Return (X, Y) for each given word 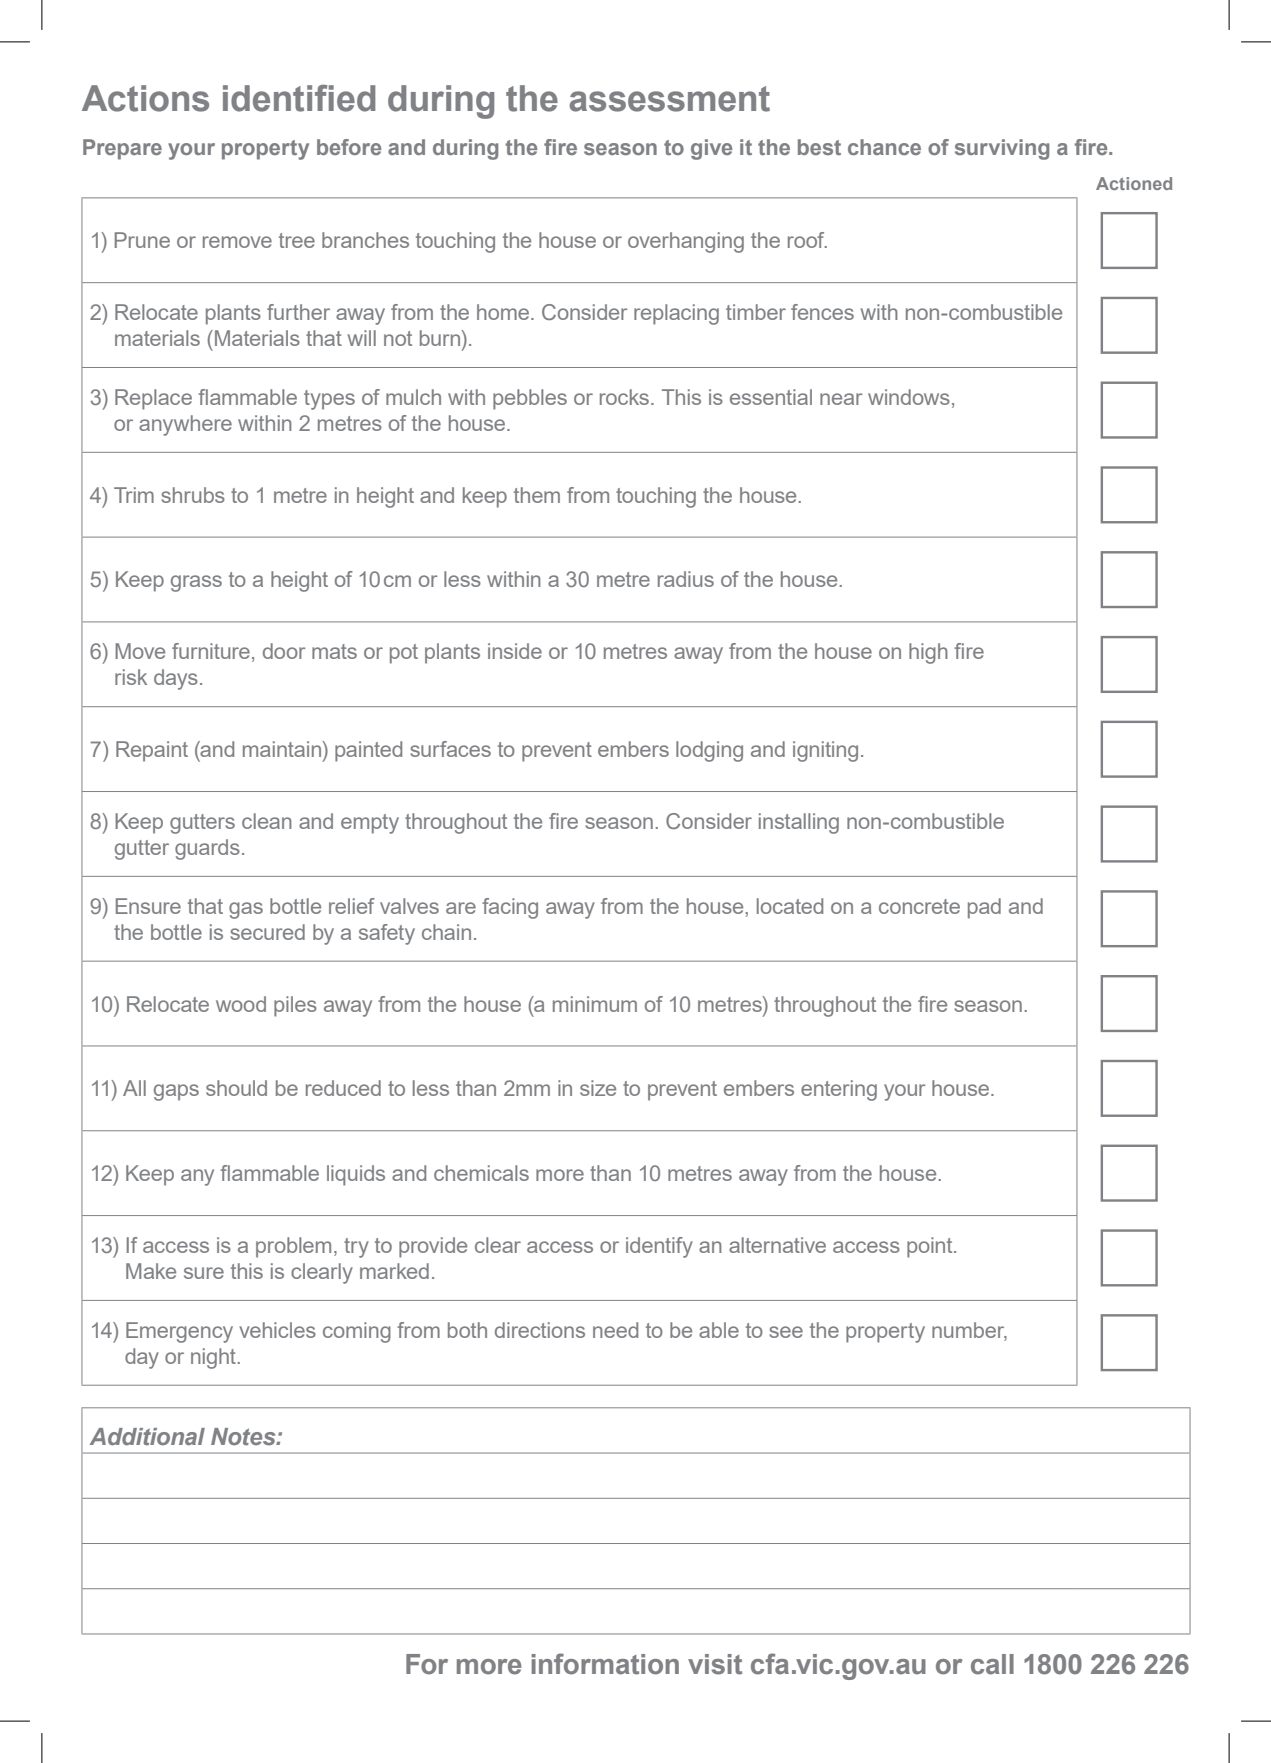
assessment (669, 99)
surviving (1002, 149)
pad (984, 908)
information (605, 1664)
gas (246, 910)
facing (510, 908)
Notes (244, 1436)
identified (299, 98)
